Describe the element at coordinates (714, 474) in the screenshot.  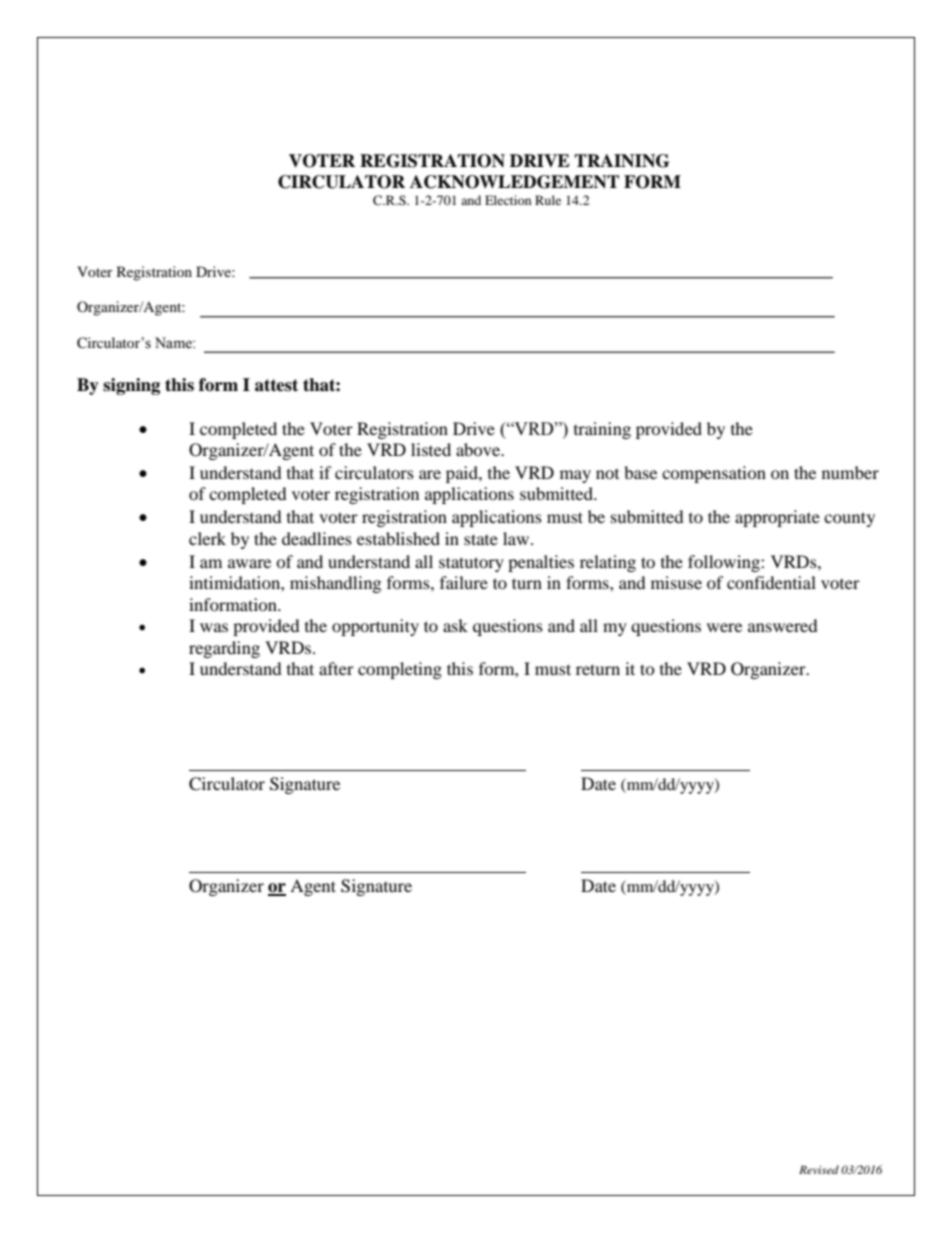
I see `compensation` at that location.
